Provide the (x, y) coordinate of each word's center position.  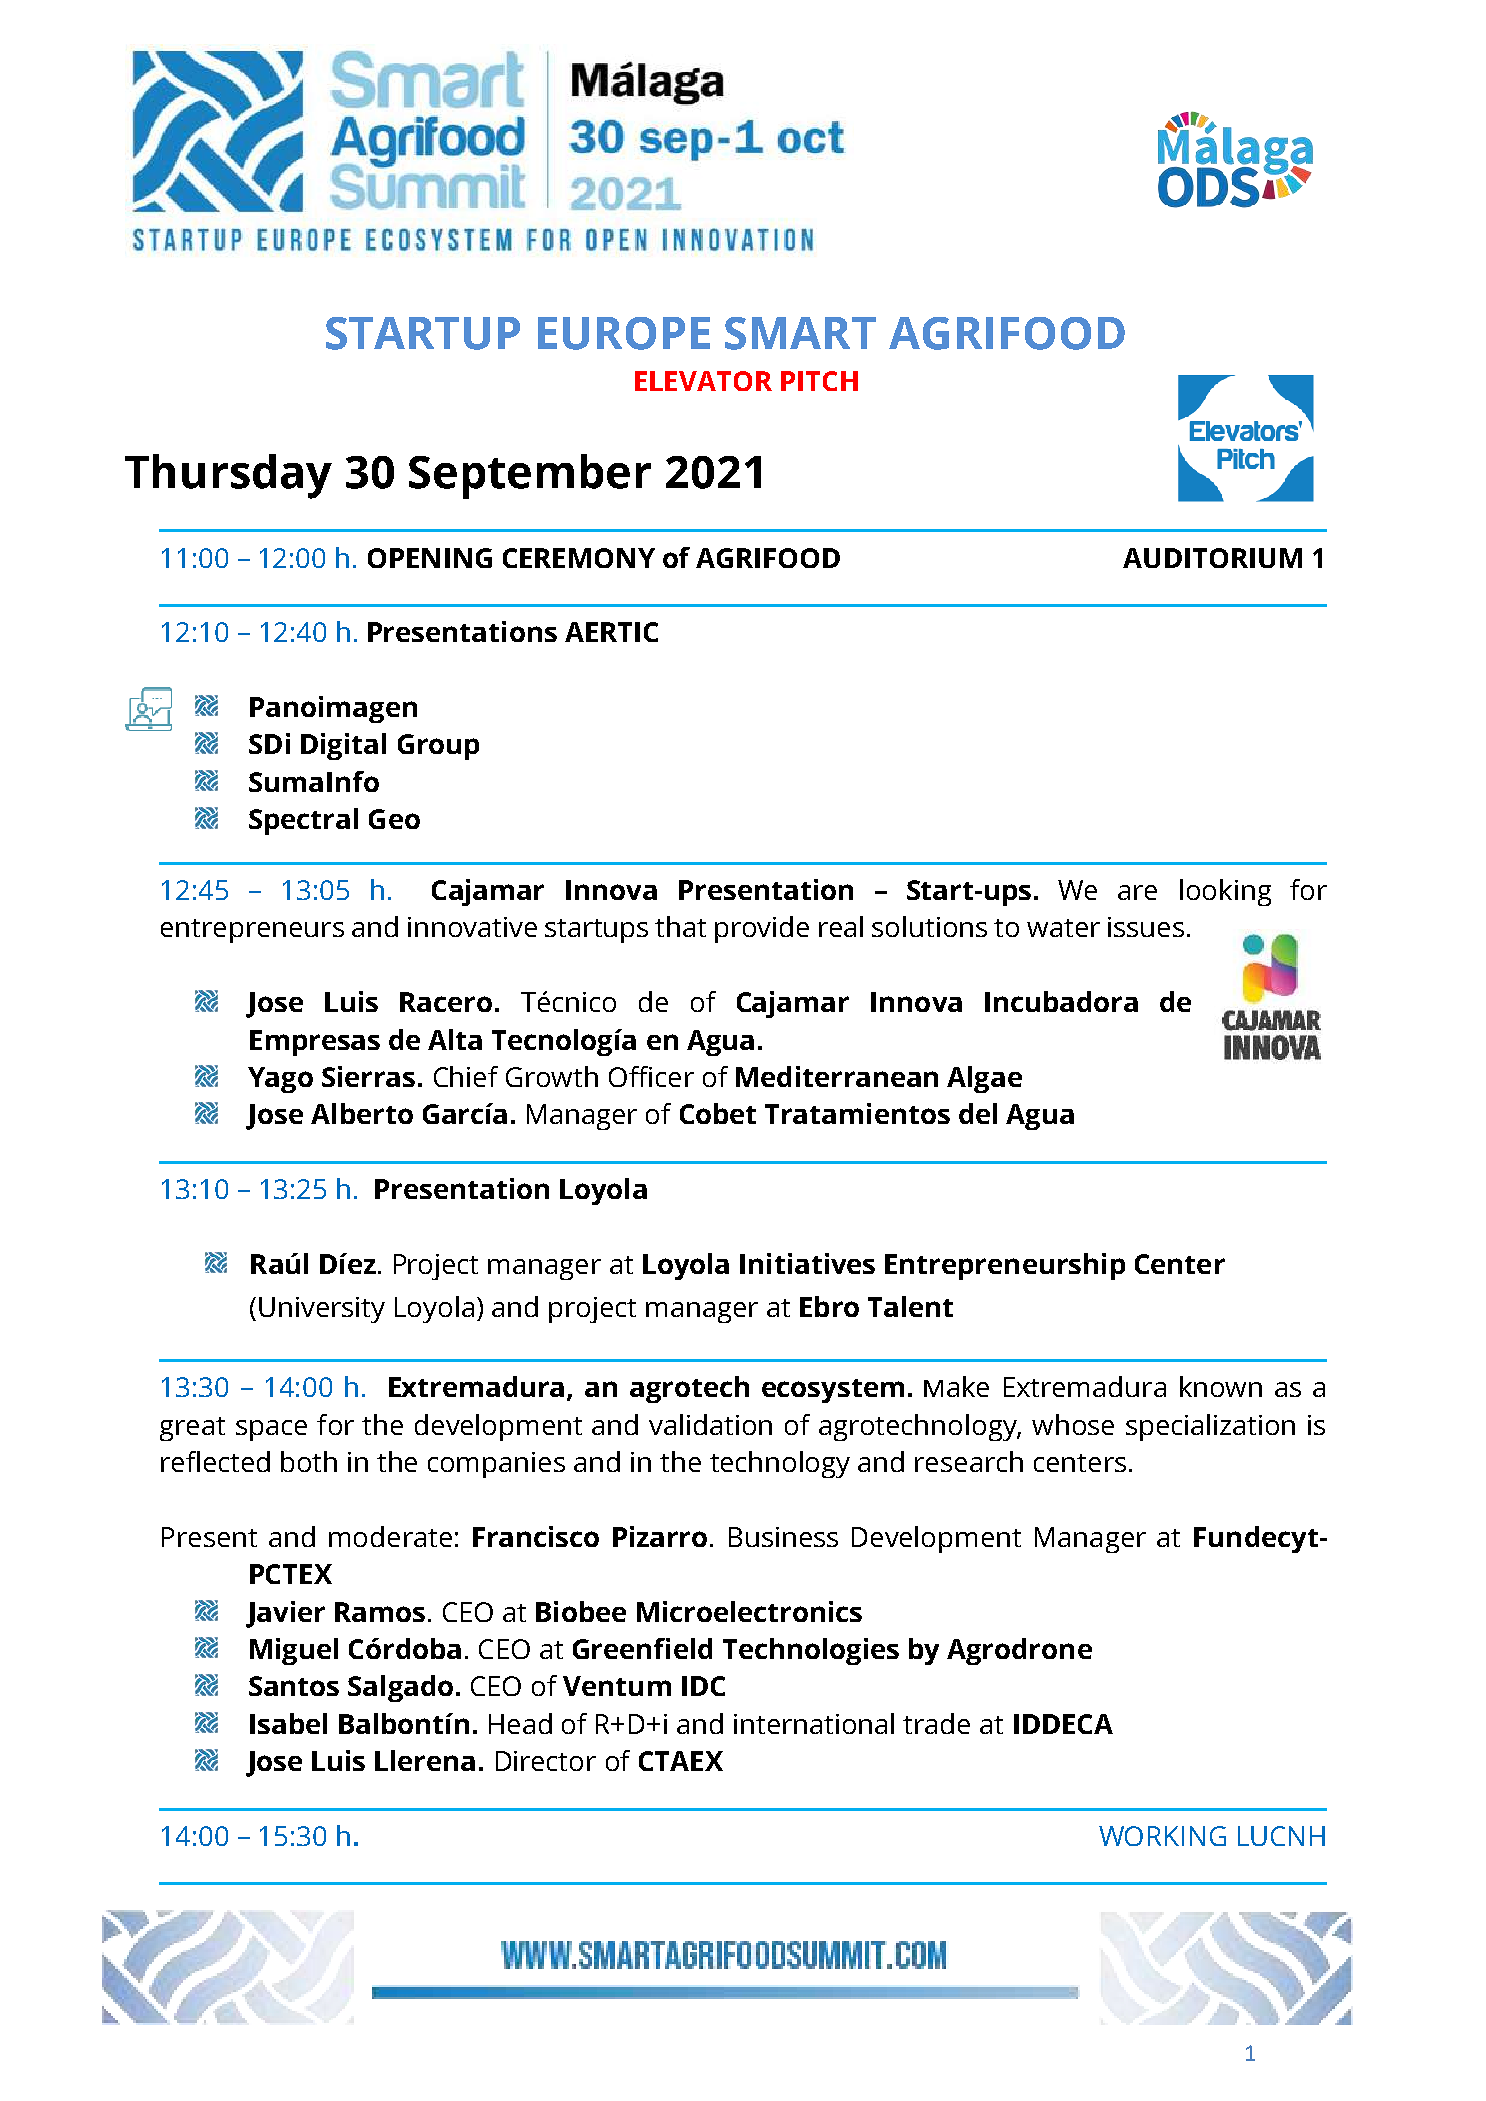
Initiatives (807, 1263)
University (322, 1310)
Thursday (228, 476)
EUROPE (624, 333)
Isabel (288, 1723)
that (680, 926)
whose (1073, 1424)
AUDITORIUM (1212, 558)
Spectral (303, 821)
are (1137, 892)
